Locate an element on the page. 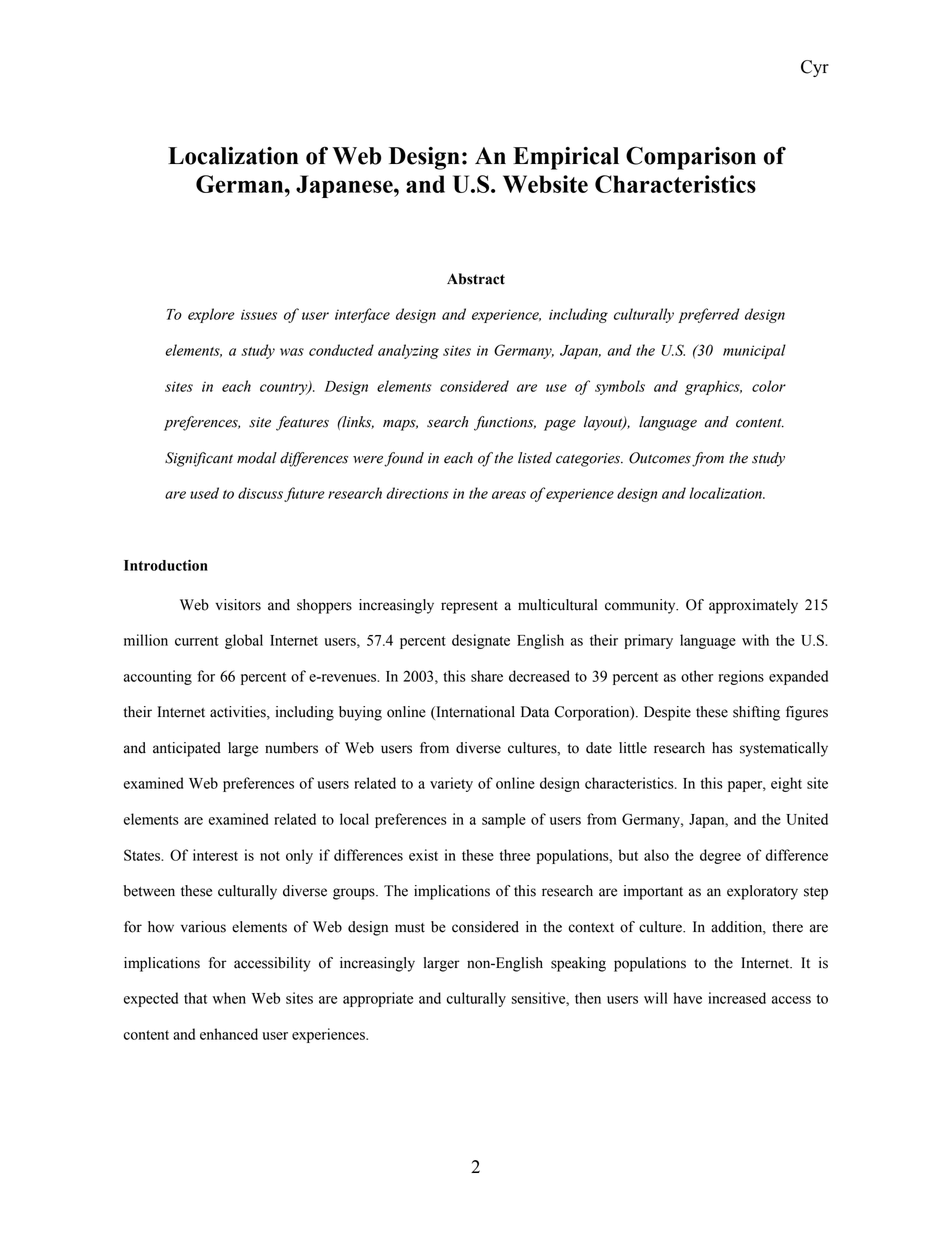  Empirical is located at coordinates (566, 158).
